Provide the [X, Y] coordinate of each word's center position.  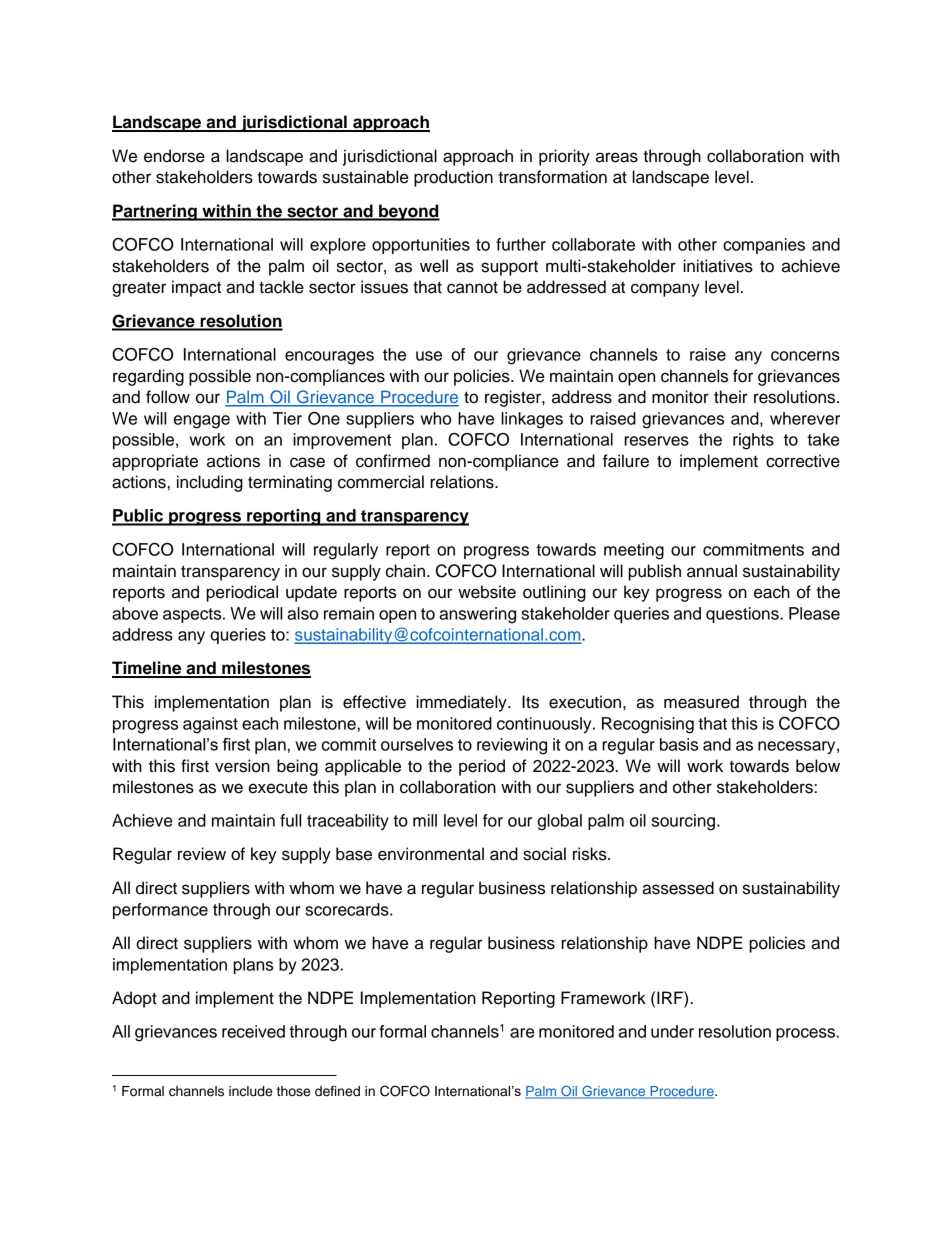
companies [764, 246]
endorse [174, 156]
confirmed [393, 461]
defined [337, 1091]
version [242, 766]
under [672, 1031]
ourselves [417, 744]
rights [753, 441]
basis [679, 744]
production [453, 178]
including [210, 483]
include [250, 1091]
